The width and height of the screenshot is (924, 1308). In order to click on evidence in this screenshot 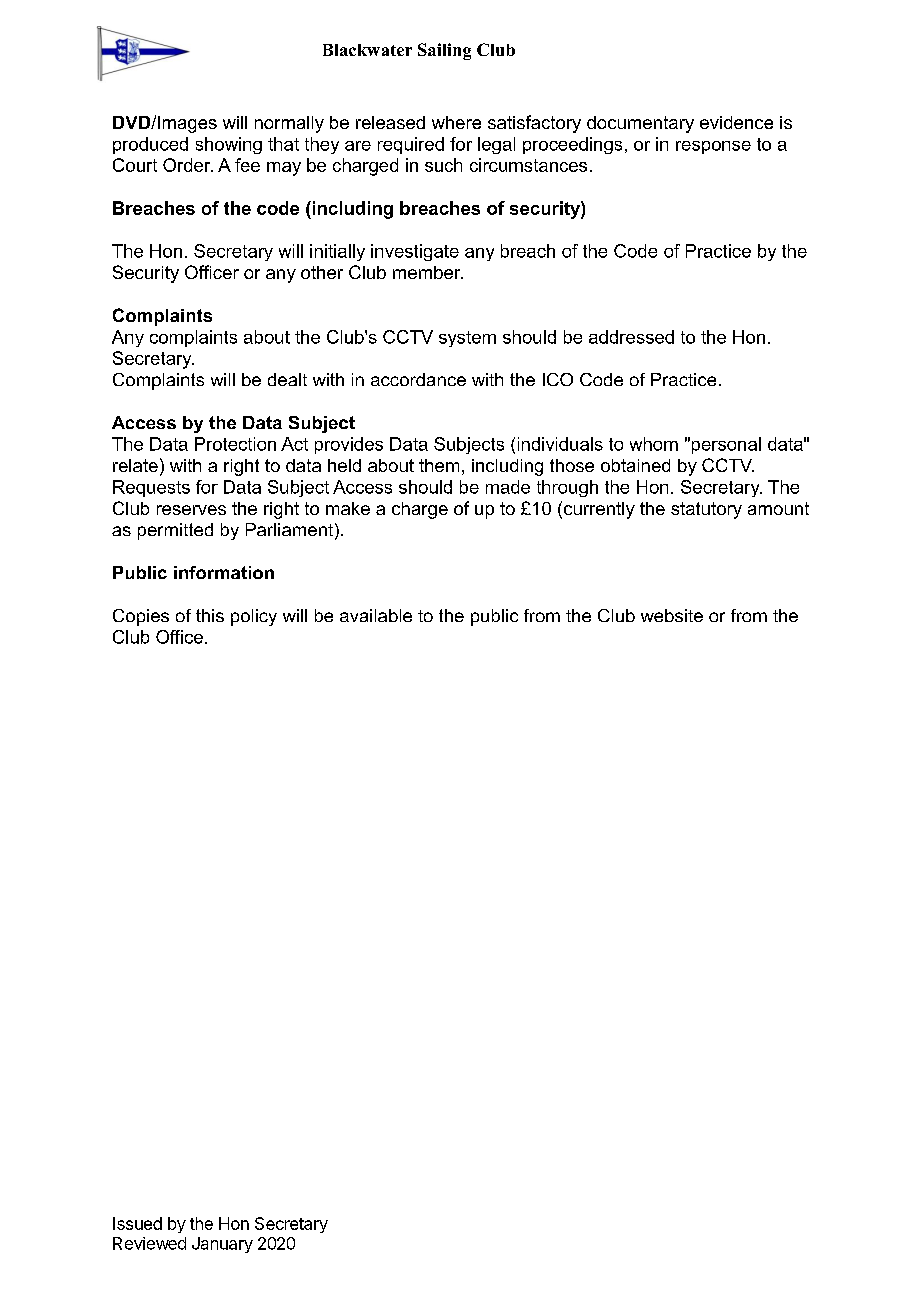, I will do `click(736, 122)`.
